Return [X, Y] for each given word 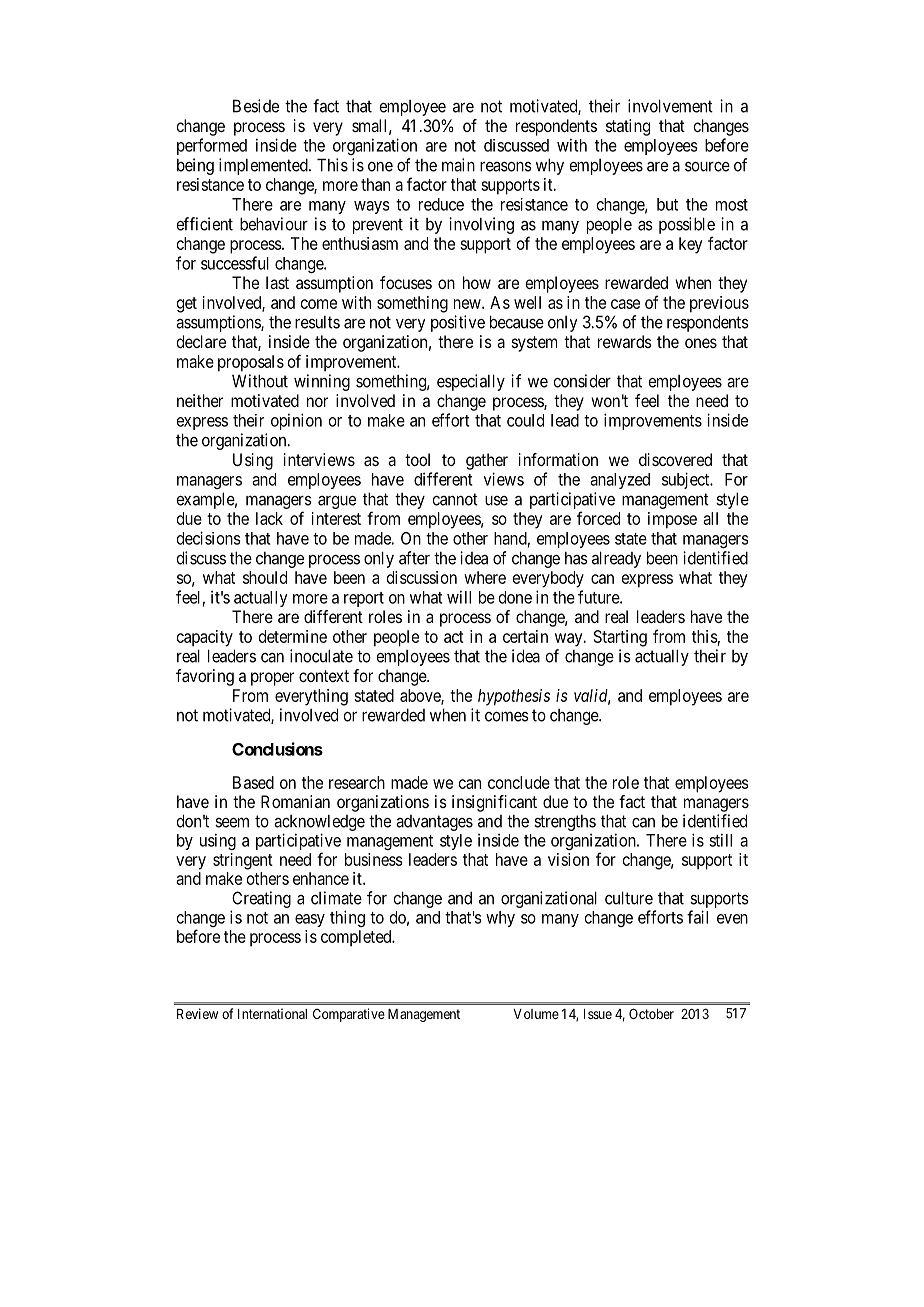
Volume [536, 1014]
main [458, 165]
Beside [256, 106]
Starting [620, 638]
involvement [670, 106]
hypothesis [514, 697]
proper [272, 679]
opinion [296, 421]
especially [471, 382]
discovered [675, 459]
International [272, 1013]
